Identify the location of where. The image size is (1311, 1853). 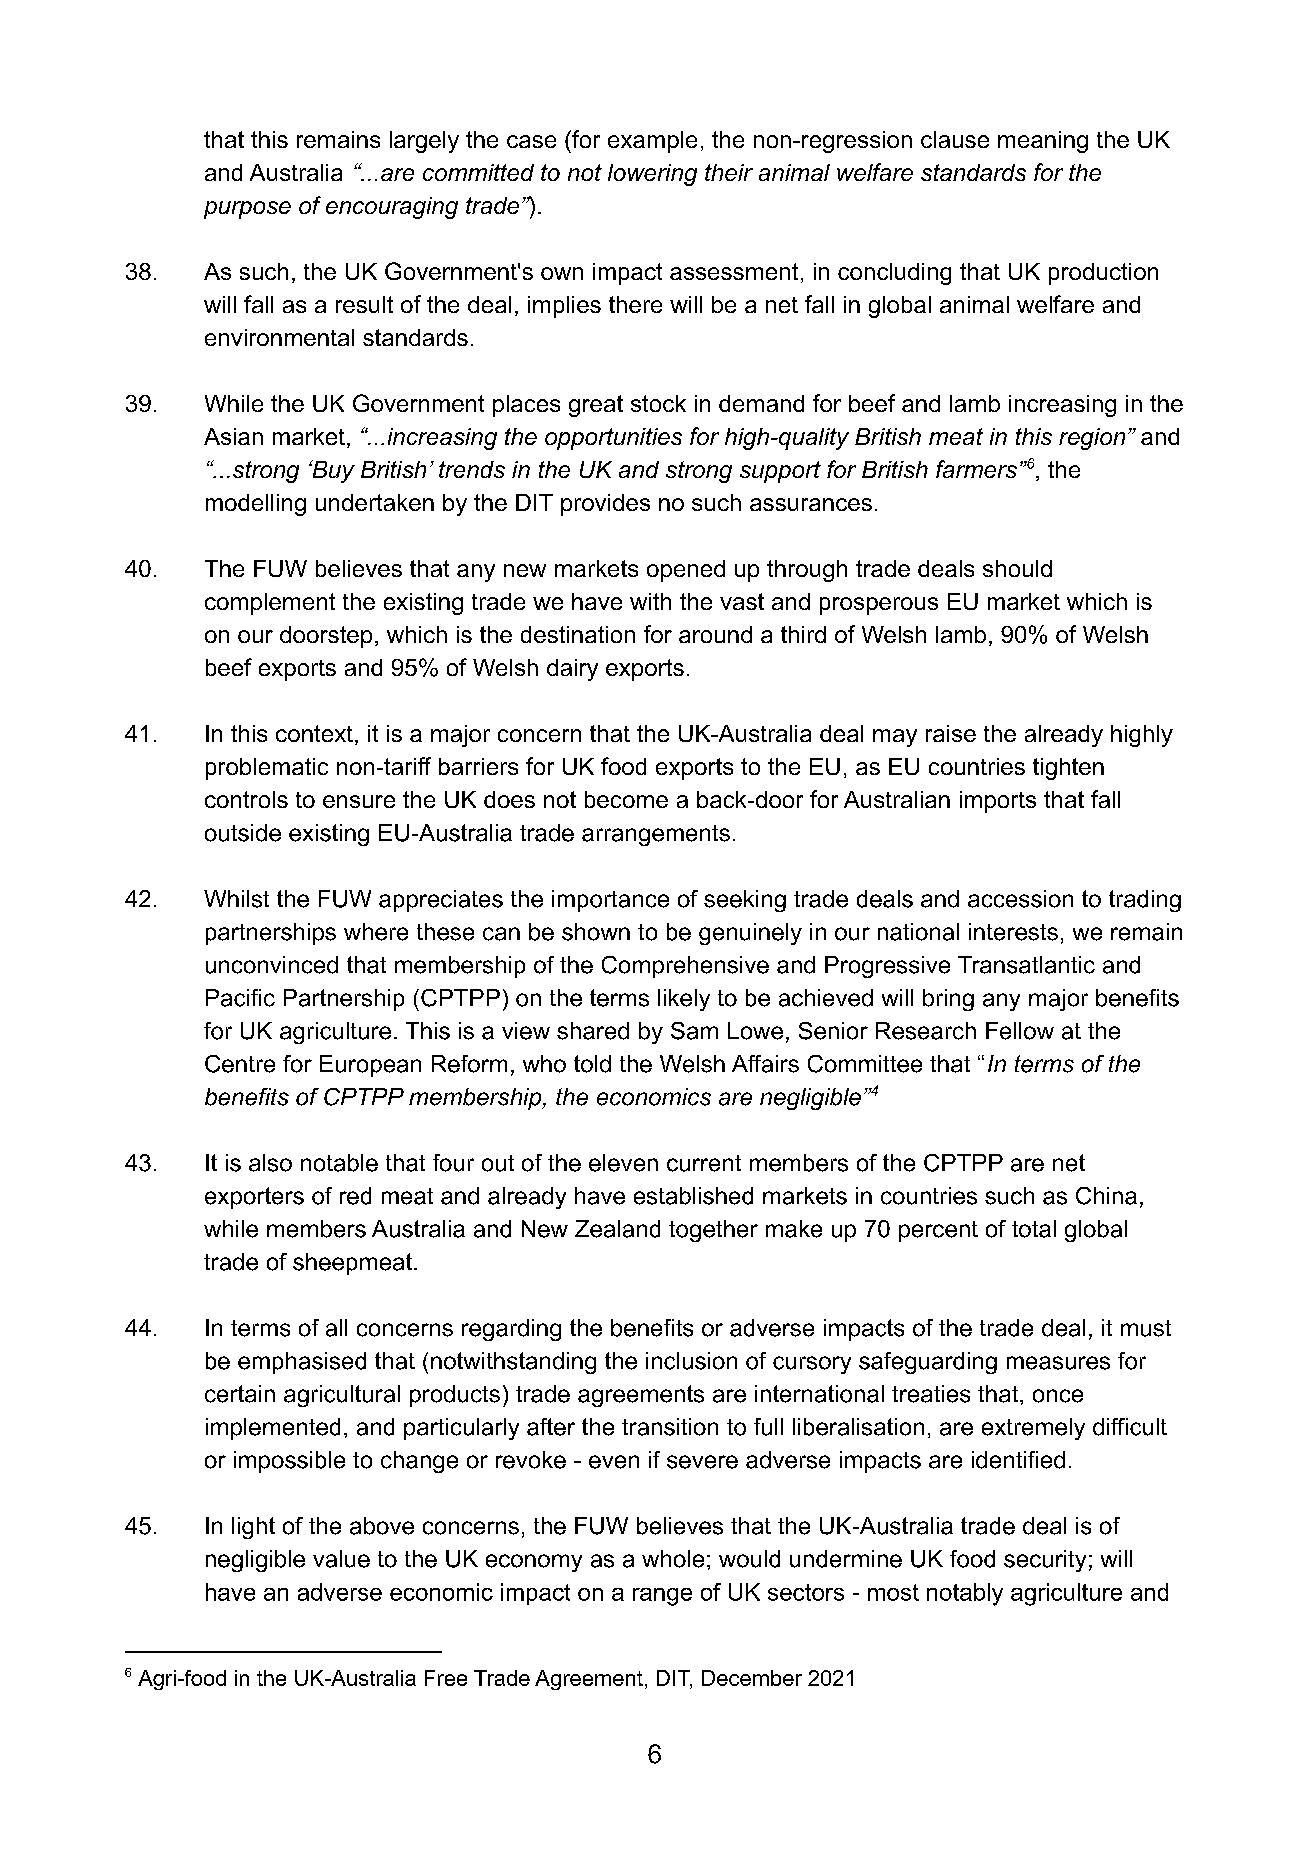
(376, 932).
